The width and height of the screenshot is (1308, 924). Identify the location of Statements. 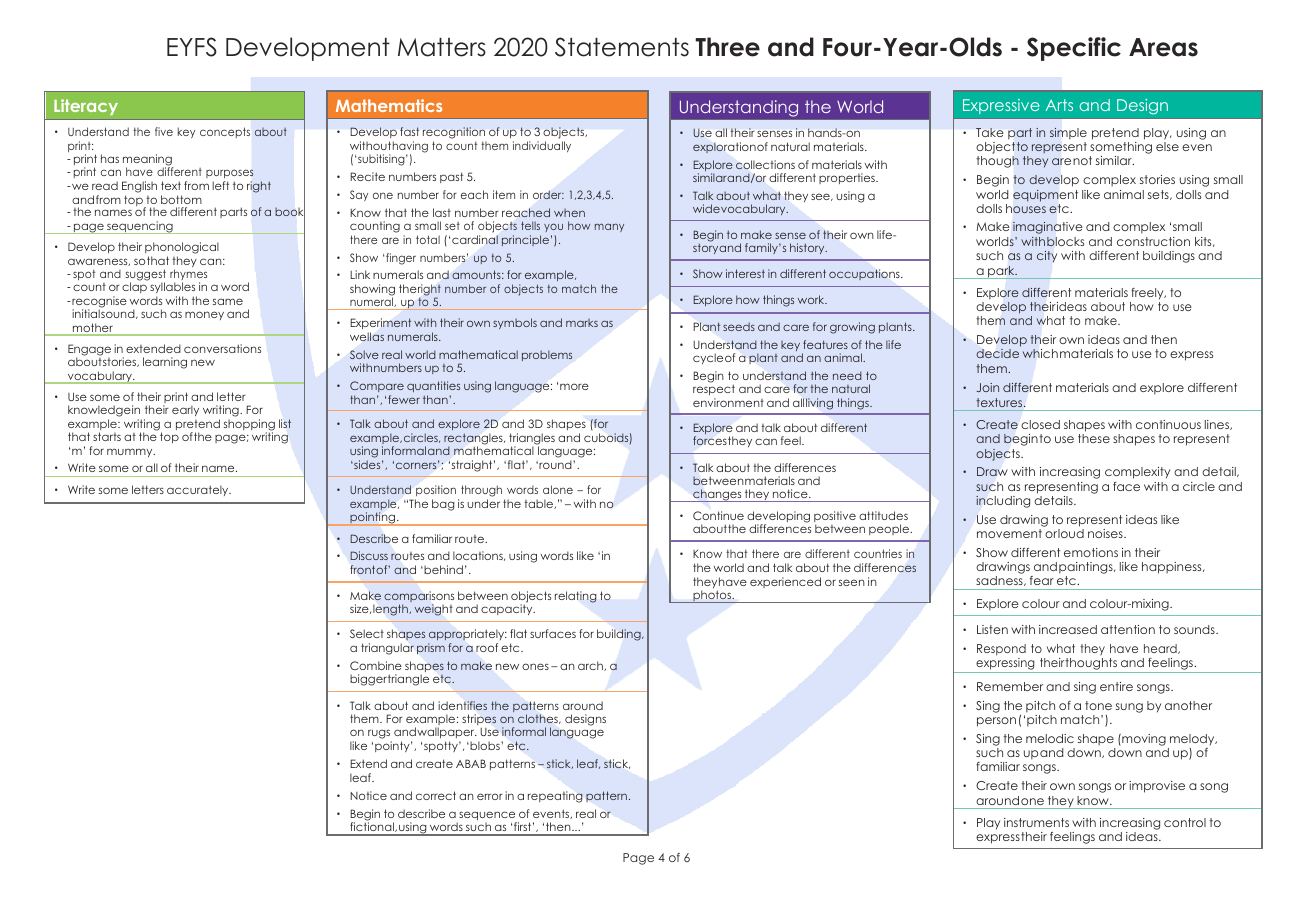
(622, 47).
